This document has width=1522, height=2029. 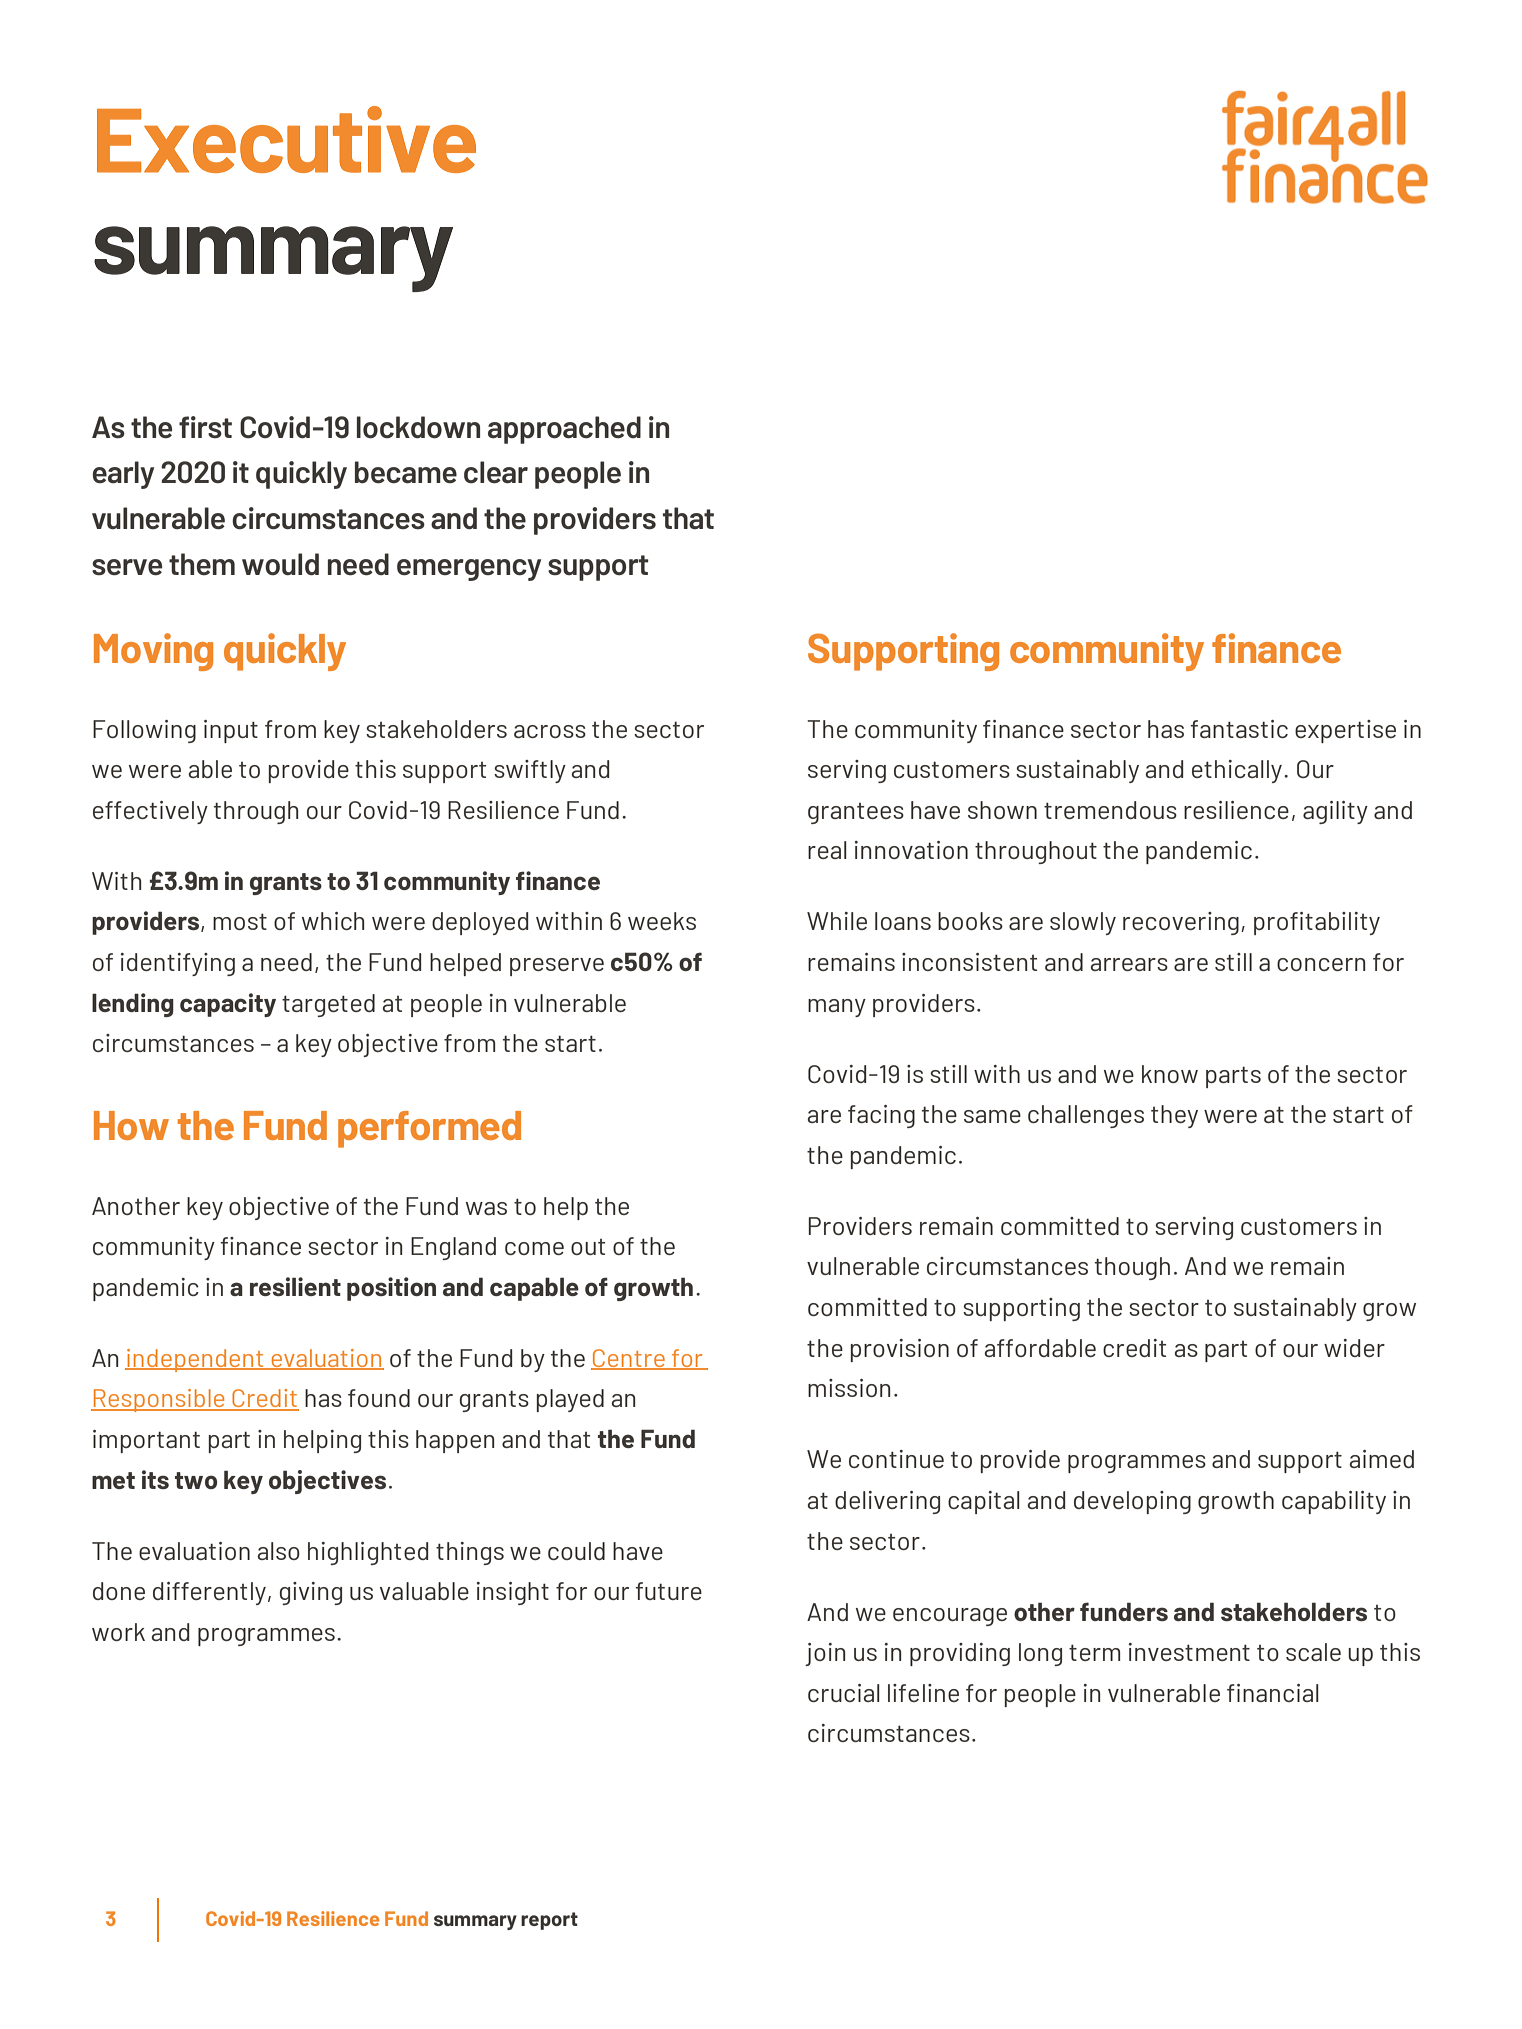 What do you see at coordinates (550, 731) in the document?
I see `across` at bounding box center [550, 731].
